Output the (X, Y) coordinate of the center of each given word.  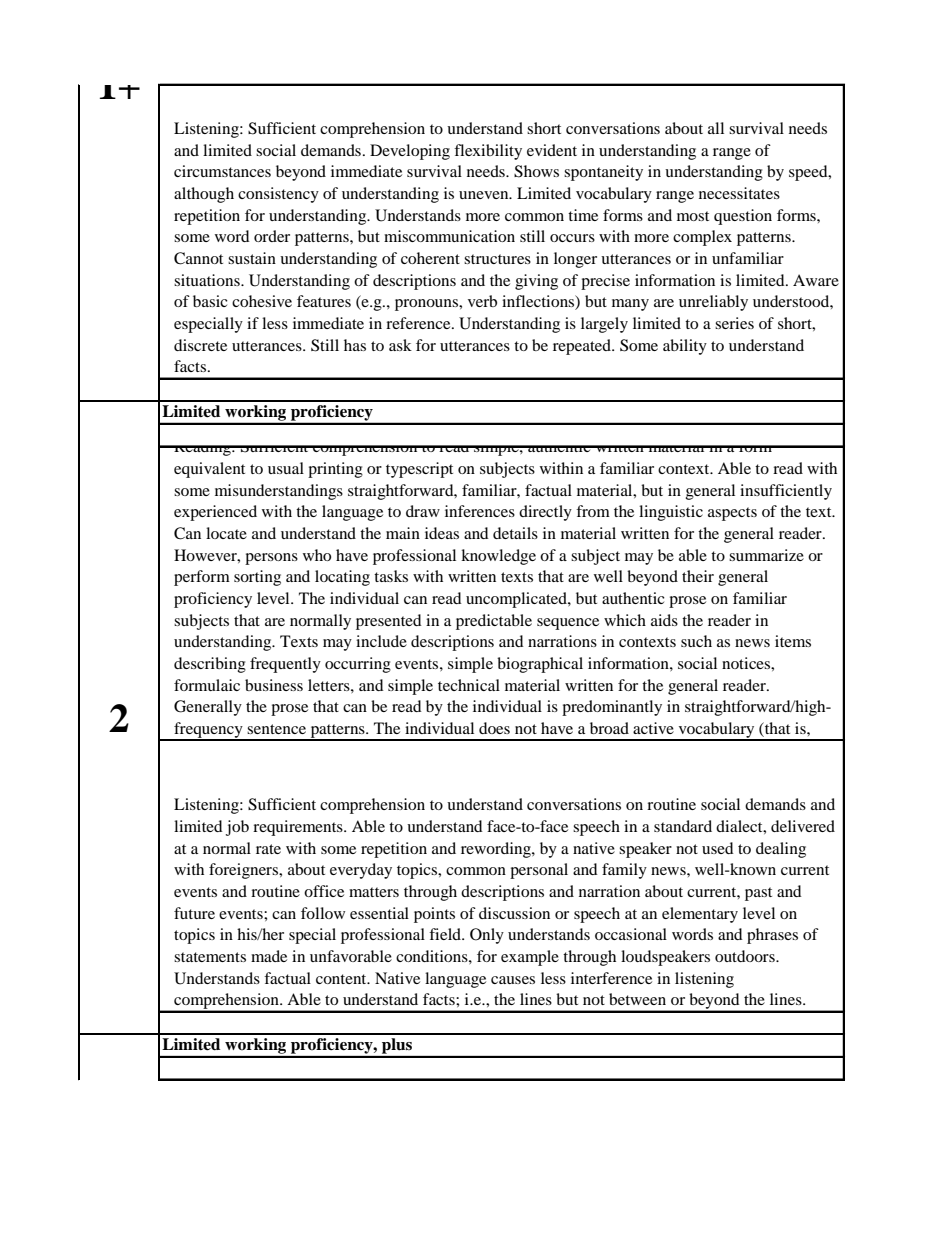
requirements (299, 828)
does (494, 728)
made (269, 956)
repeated (583, 347)
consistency (278, 195)
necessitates (739, 193)
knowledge (498, 557)
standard (683, 826)
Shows (536, 171)
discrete (200, 345)
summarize (766, 555)
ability (685, 347)
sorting (257, 578)
